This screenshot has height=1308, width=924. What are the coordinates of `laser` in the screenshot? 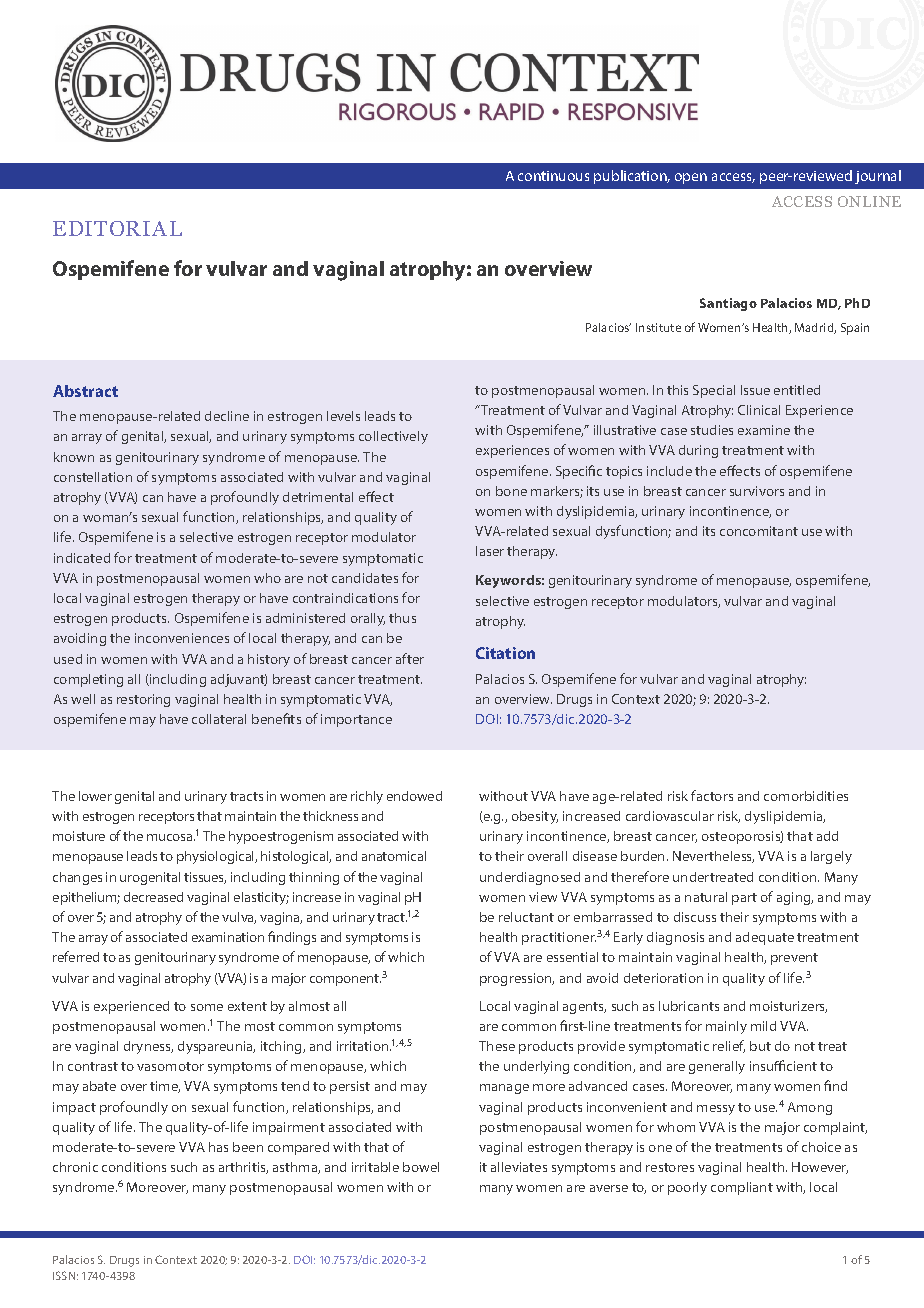 It's located at (490, 551).
